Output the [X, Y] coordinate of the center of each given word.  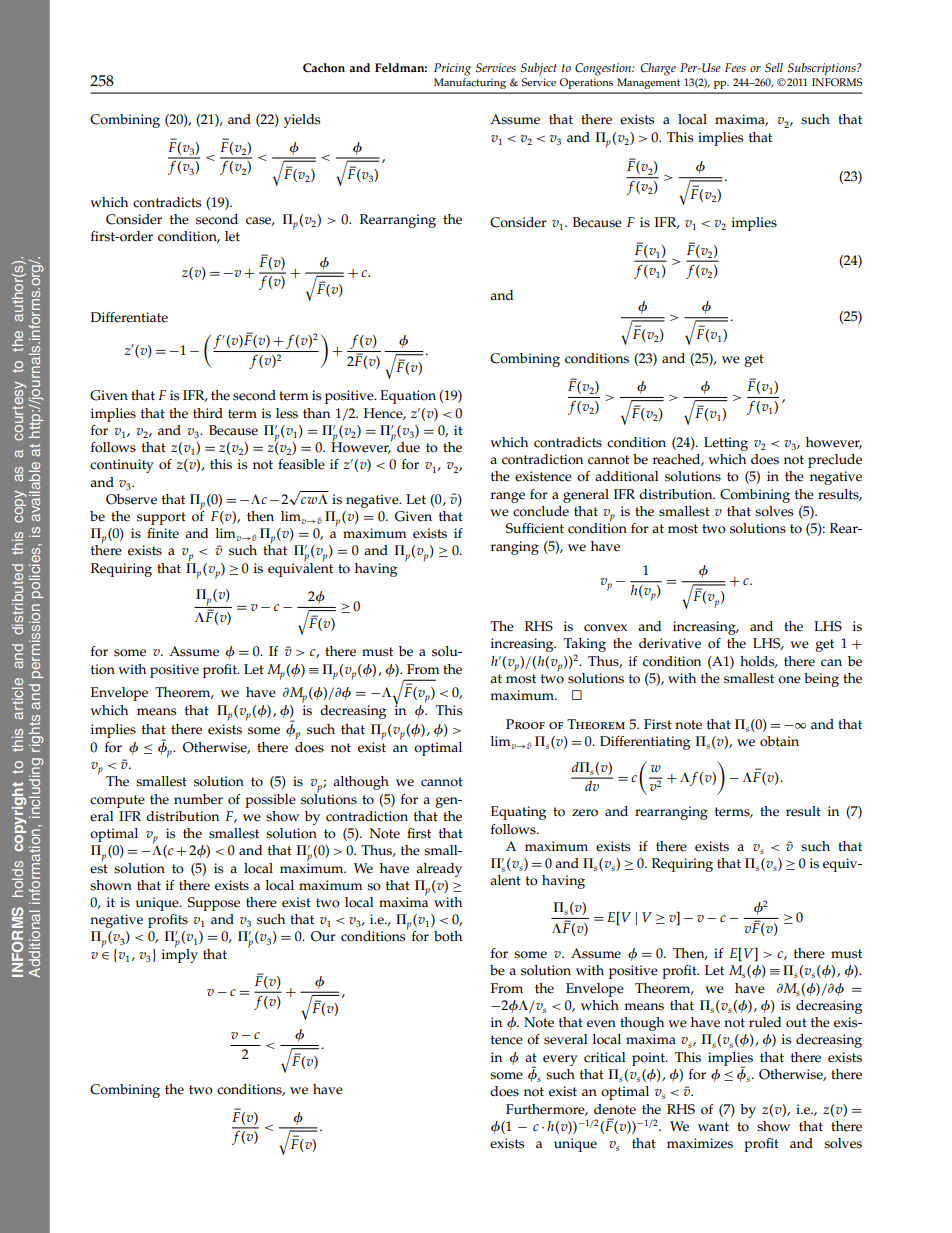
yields [302, 121]
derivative [670, 643]
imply [180, 954]
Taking [585, 646]
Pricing [452, 69]
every [560, 1060]
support [161, 518]
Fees [735, 67]
